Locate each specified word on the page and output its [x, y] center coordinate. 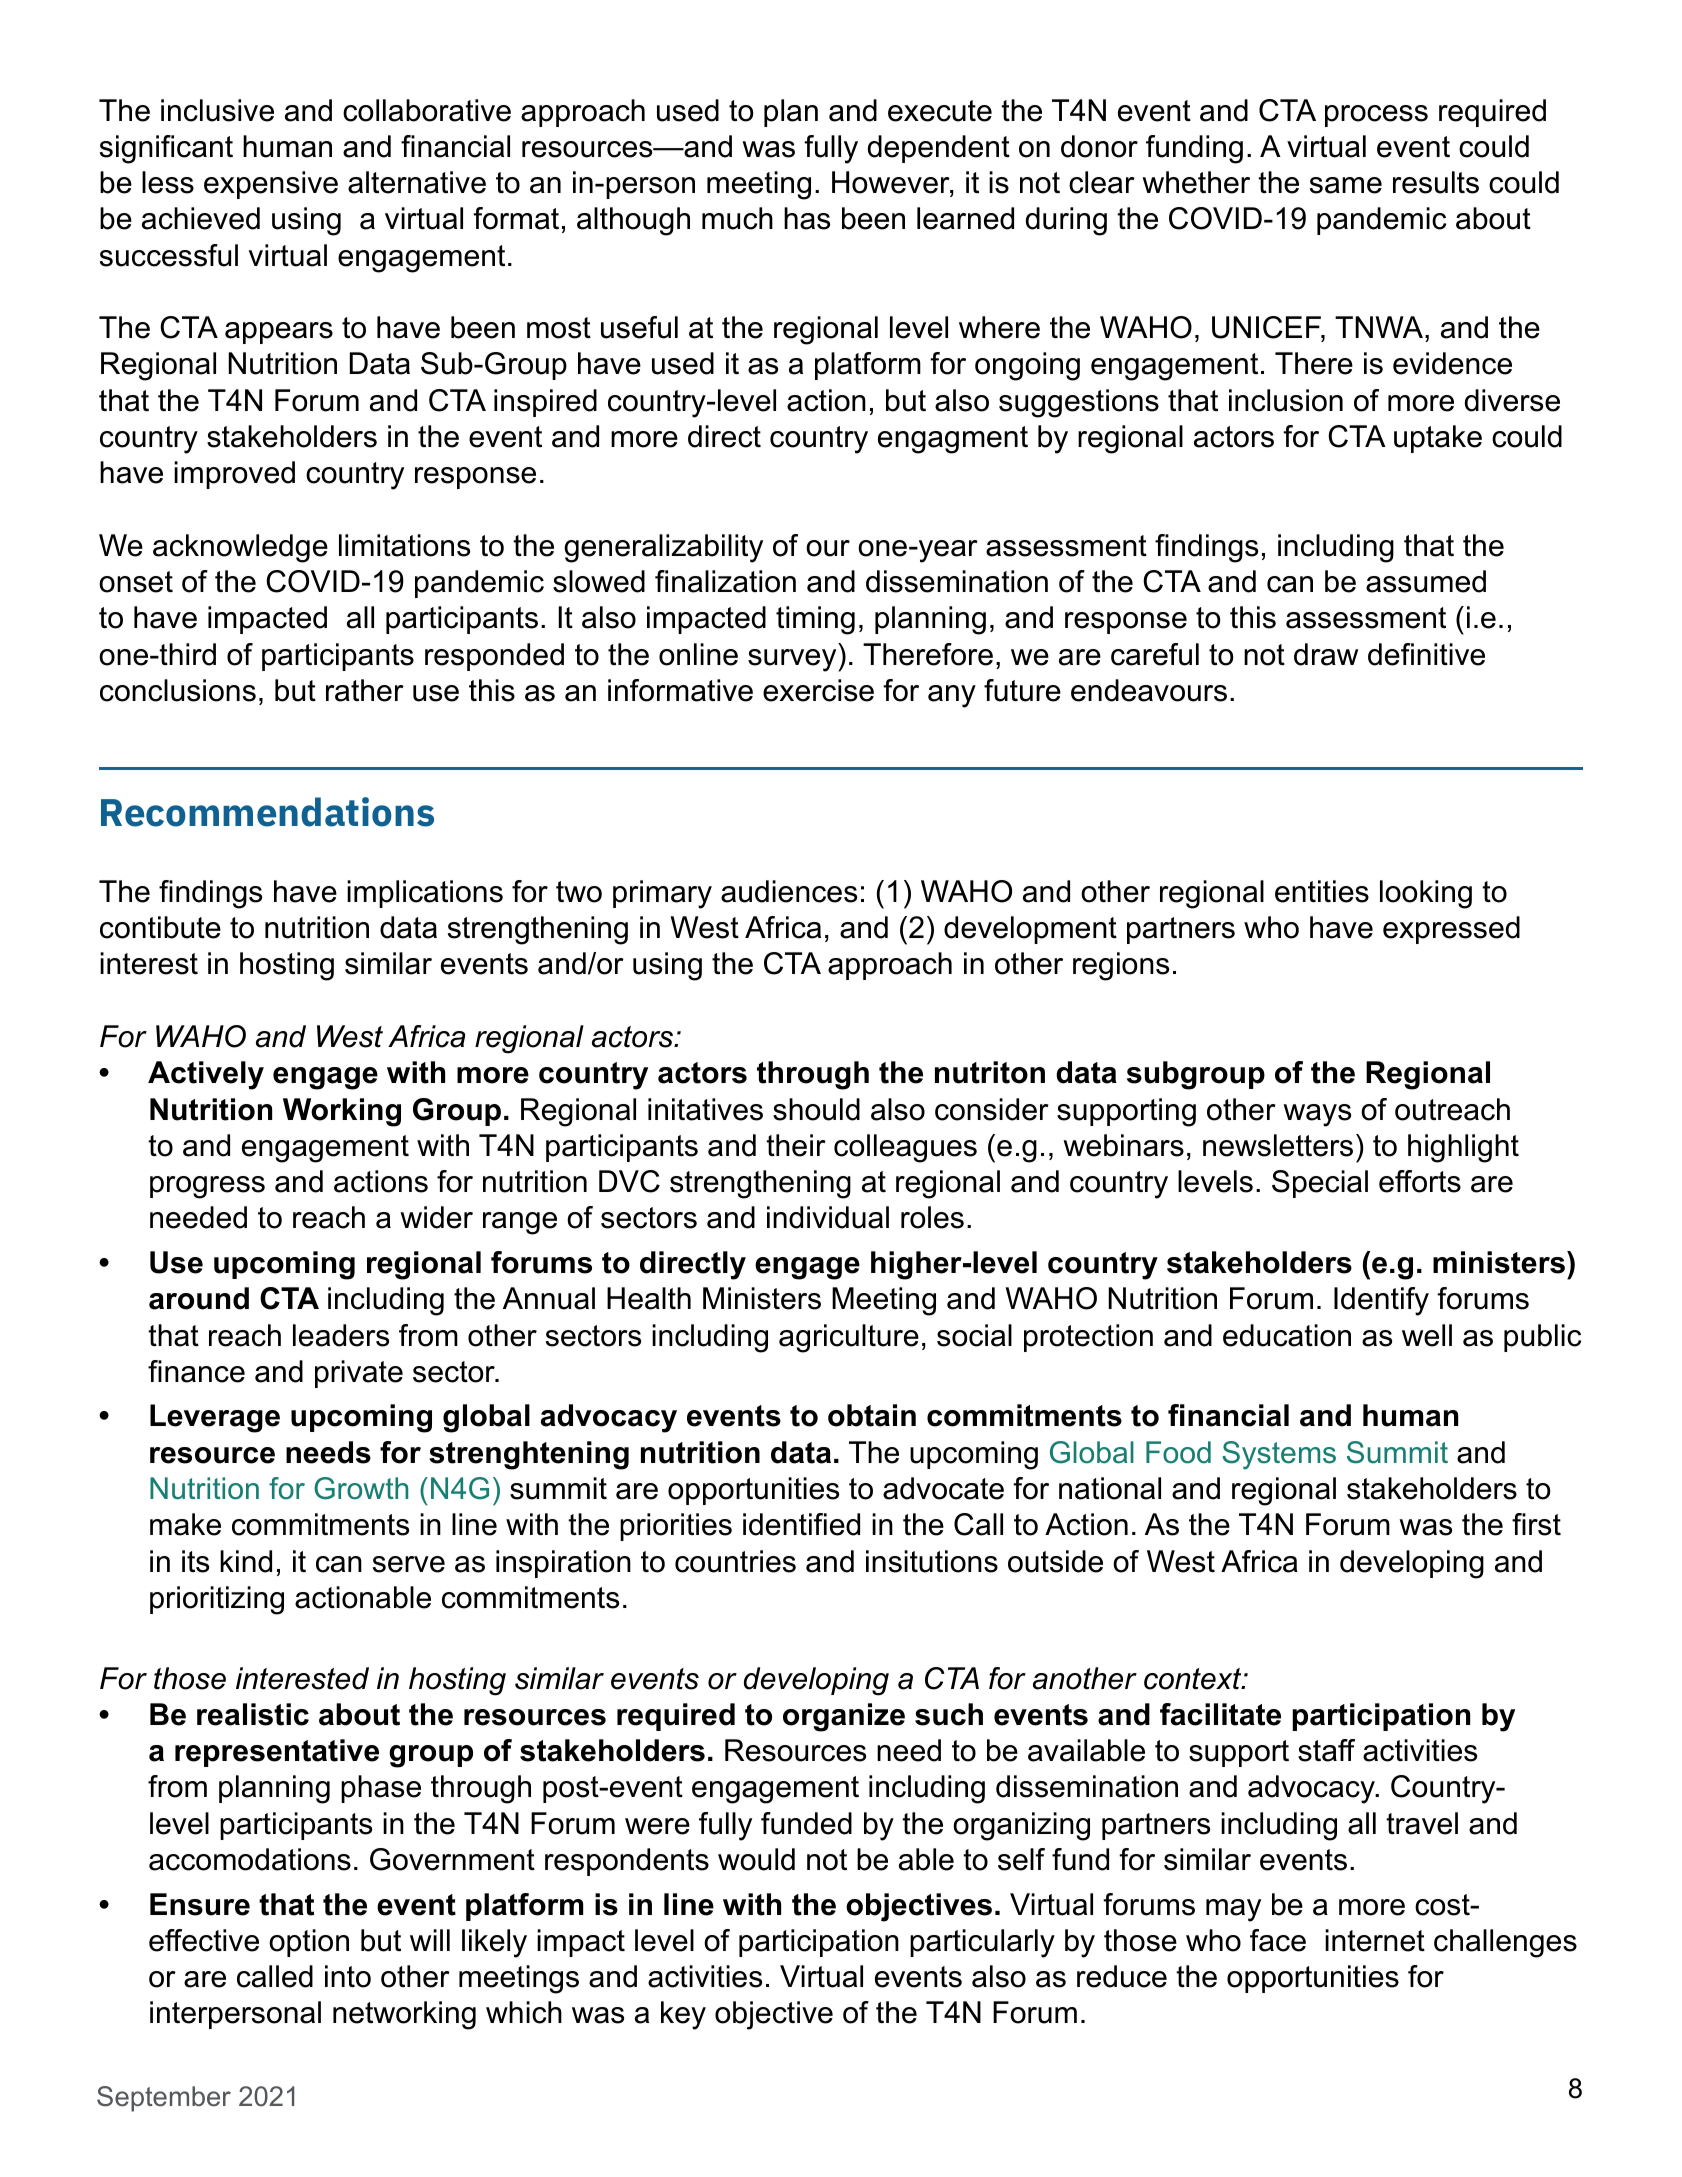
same [1346, 185]
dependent [939, 149]
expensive [271, 185]
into [348, 1976]
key [683, 2015]
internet [1375, 1940]
